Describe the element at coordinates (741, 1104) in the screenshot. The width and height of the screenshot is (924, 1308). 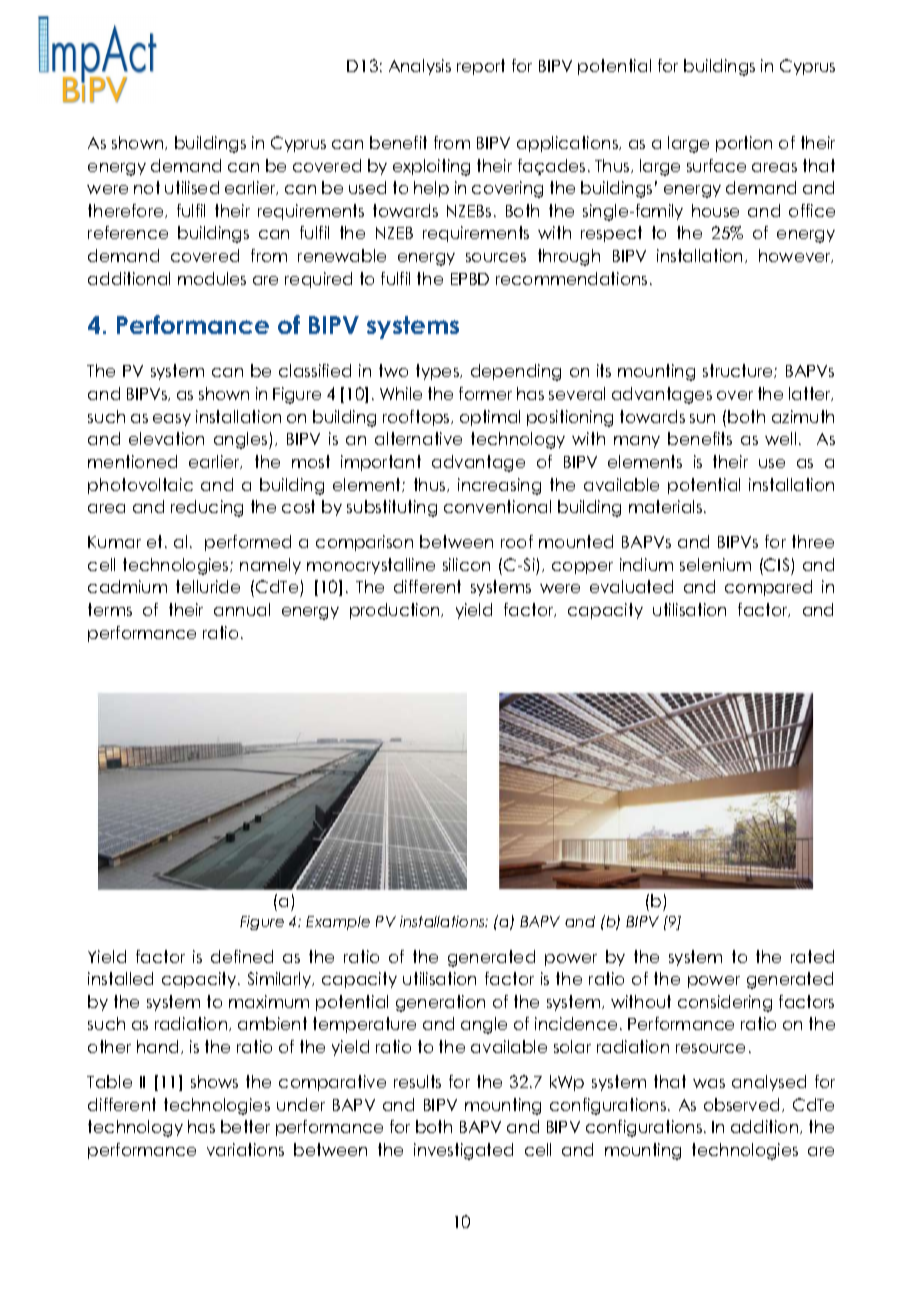
I see `observed` at that location.
